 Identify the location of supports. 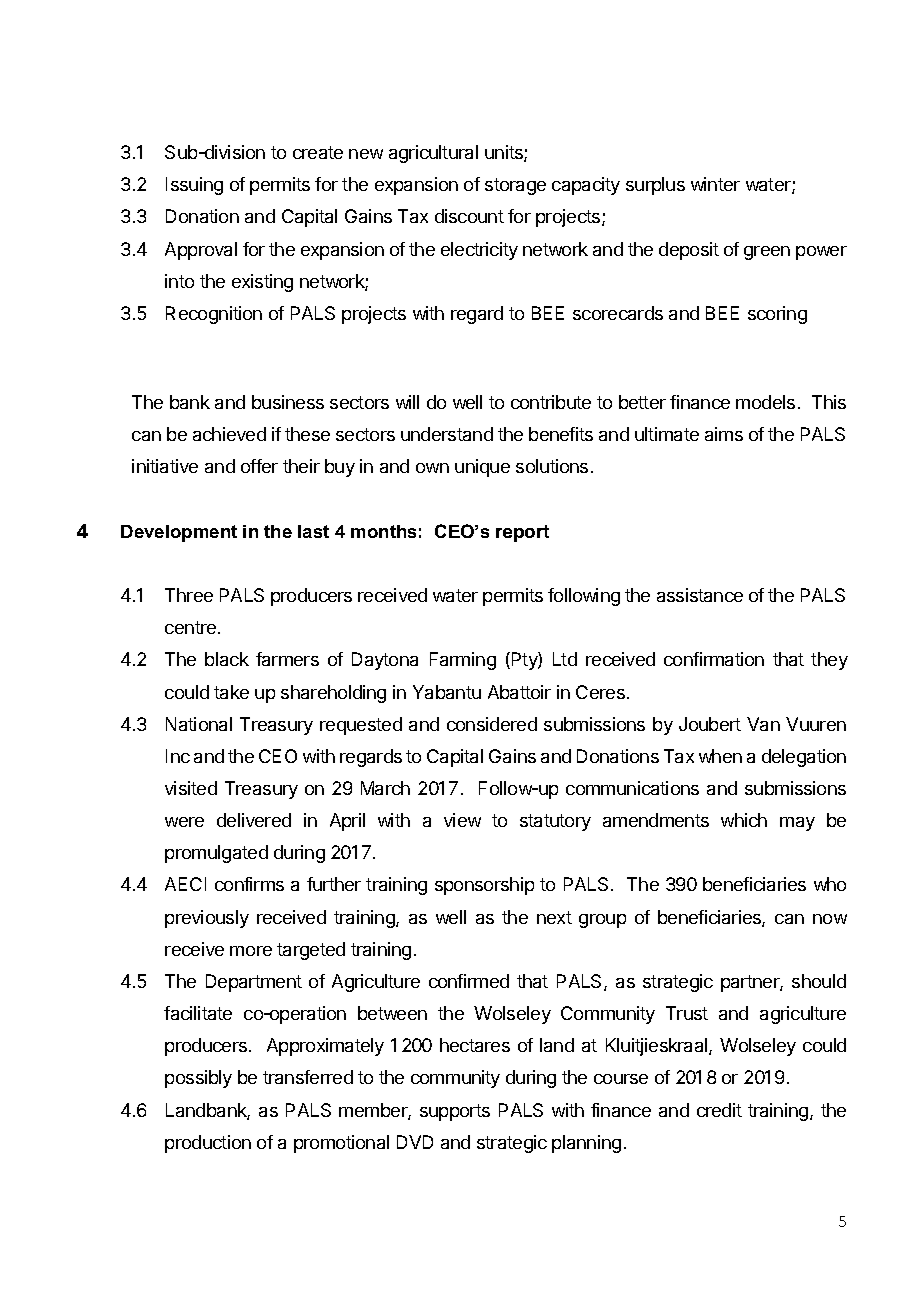
(455, 1112).
